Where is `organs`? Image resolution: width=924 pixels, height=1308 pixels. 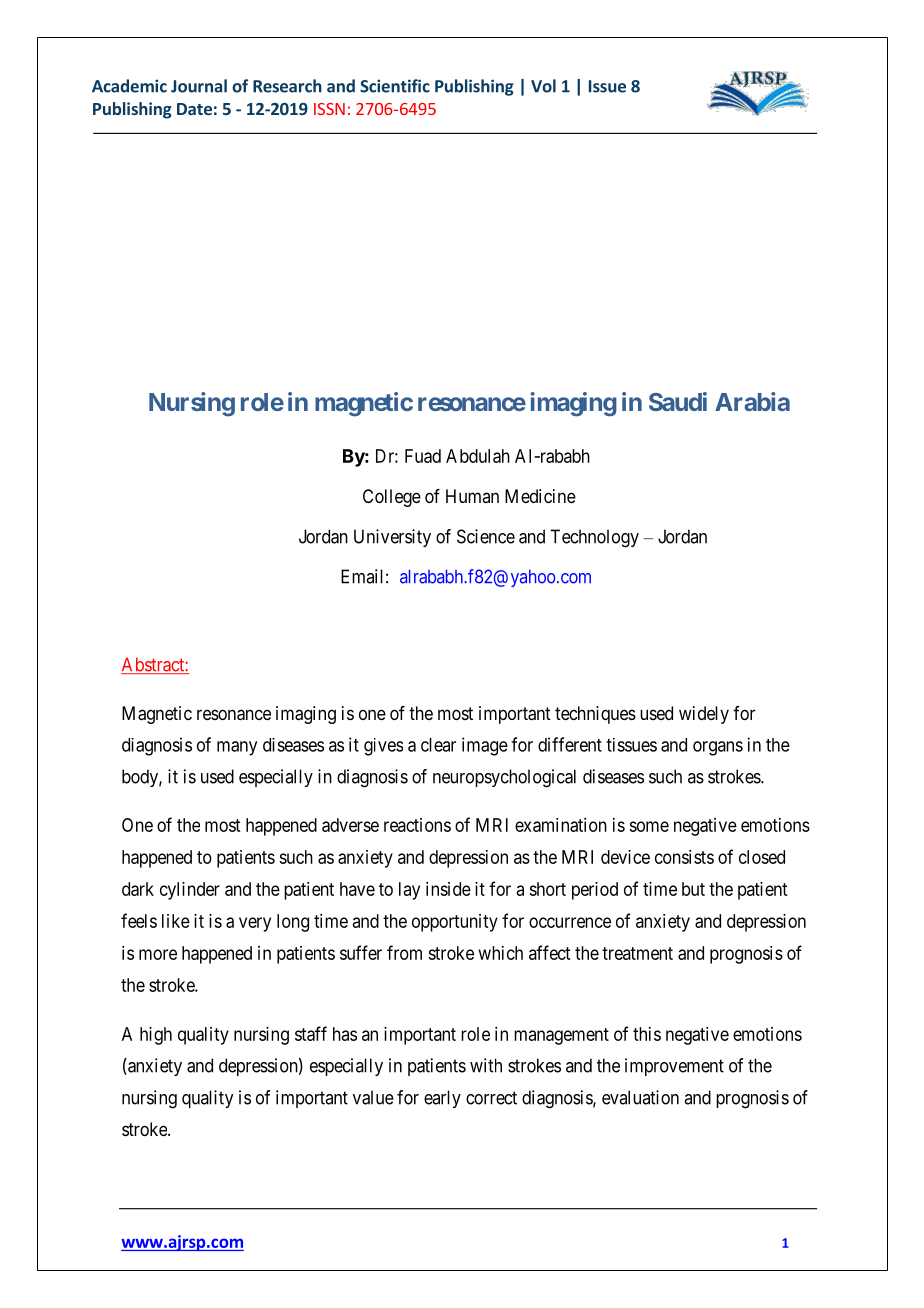 organs is located at coordinates (718, 748).
